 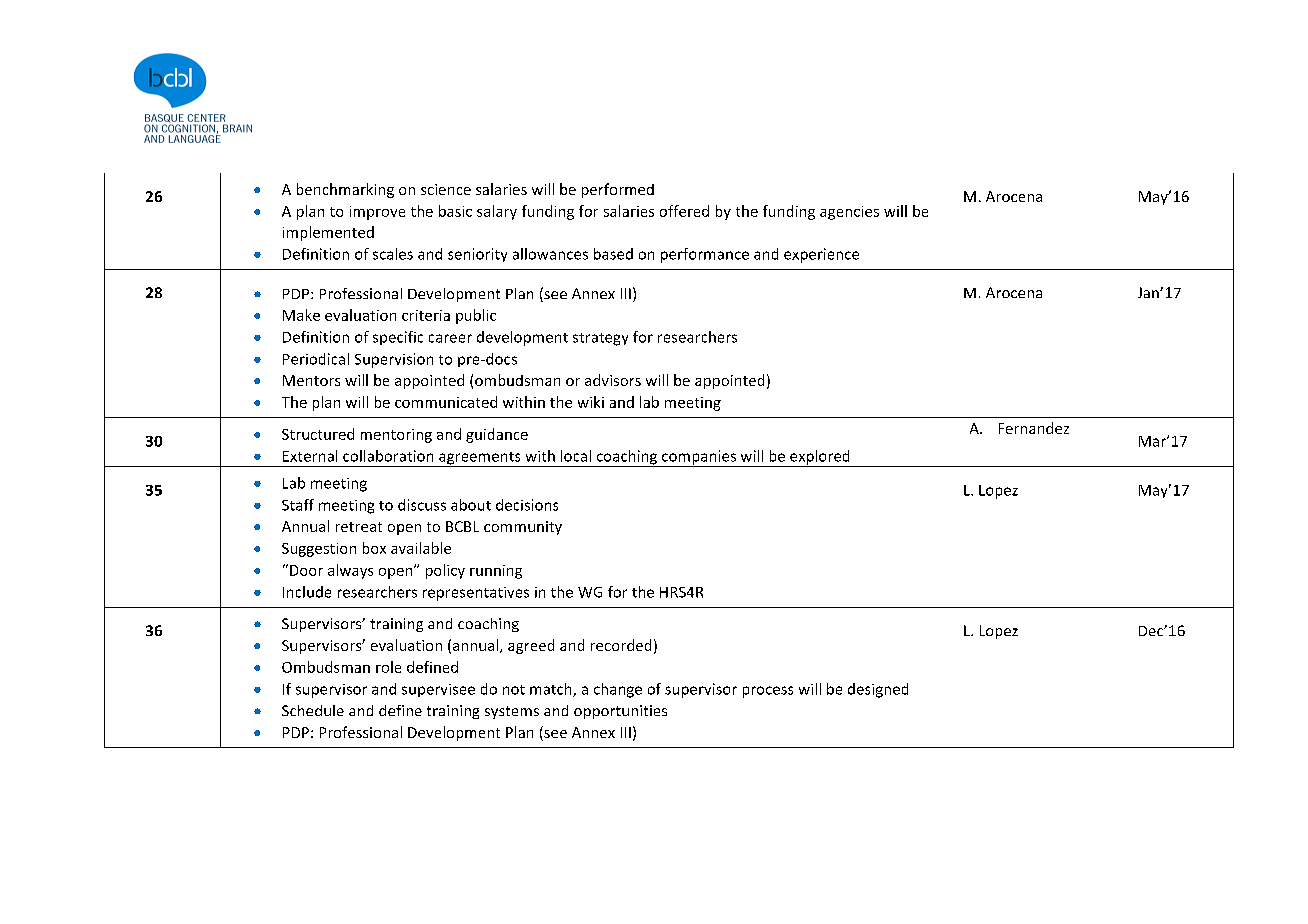 I want to click on Schedule, so click(x=313, y=710).
